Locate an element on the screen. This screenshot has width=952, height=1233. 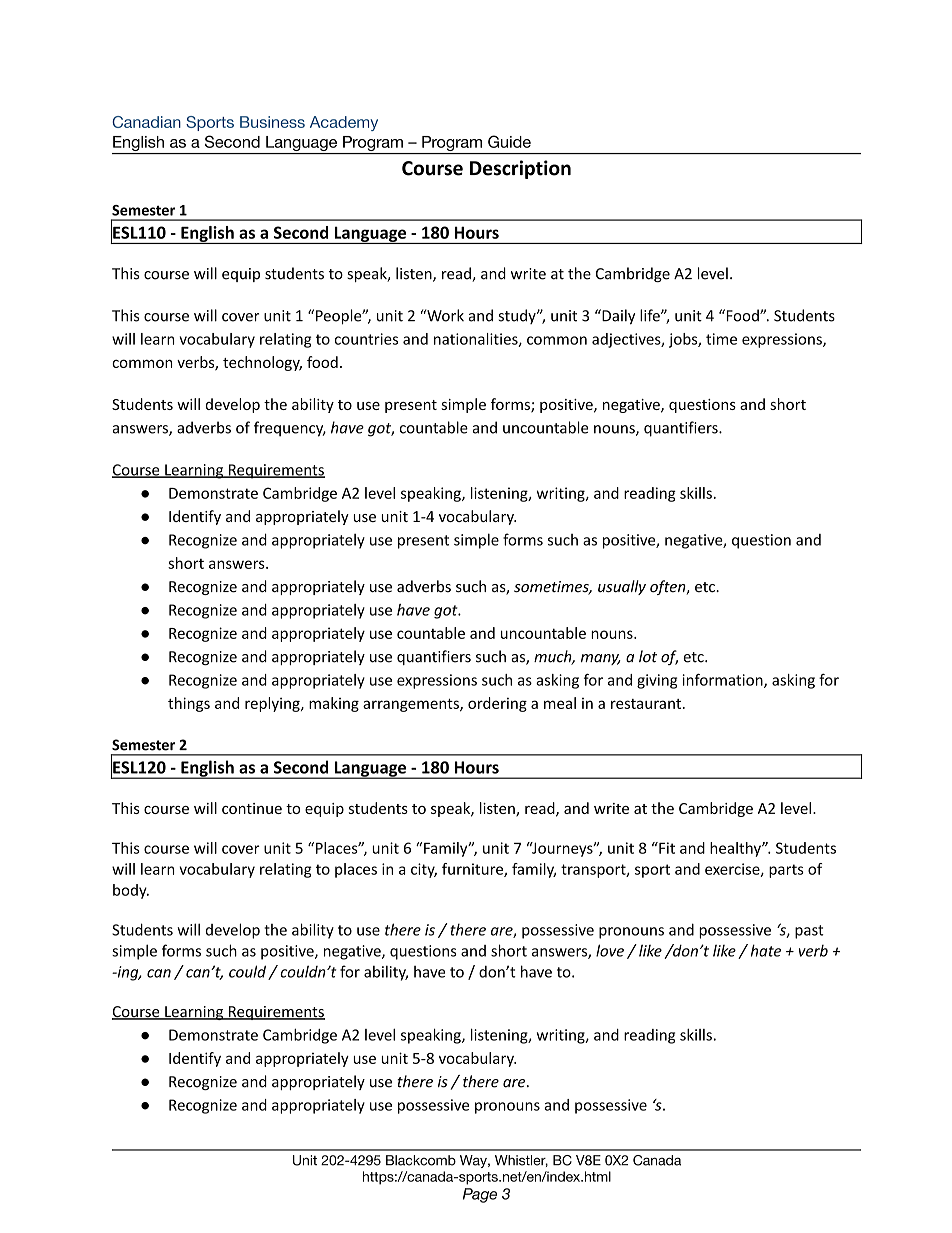
lot is located at coordinates (648, 656).
